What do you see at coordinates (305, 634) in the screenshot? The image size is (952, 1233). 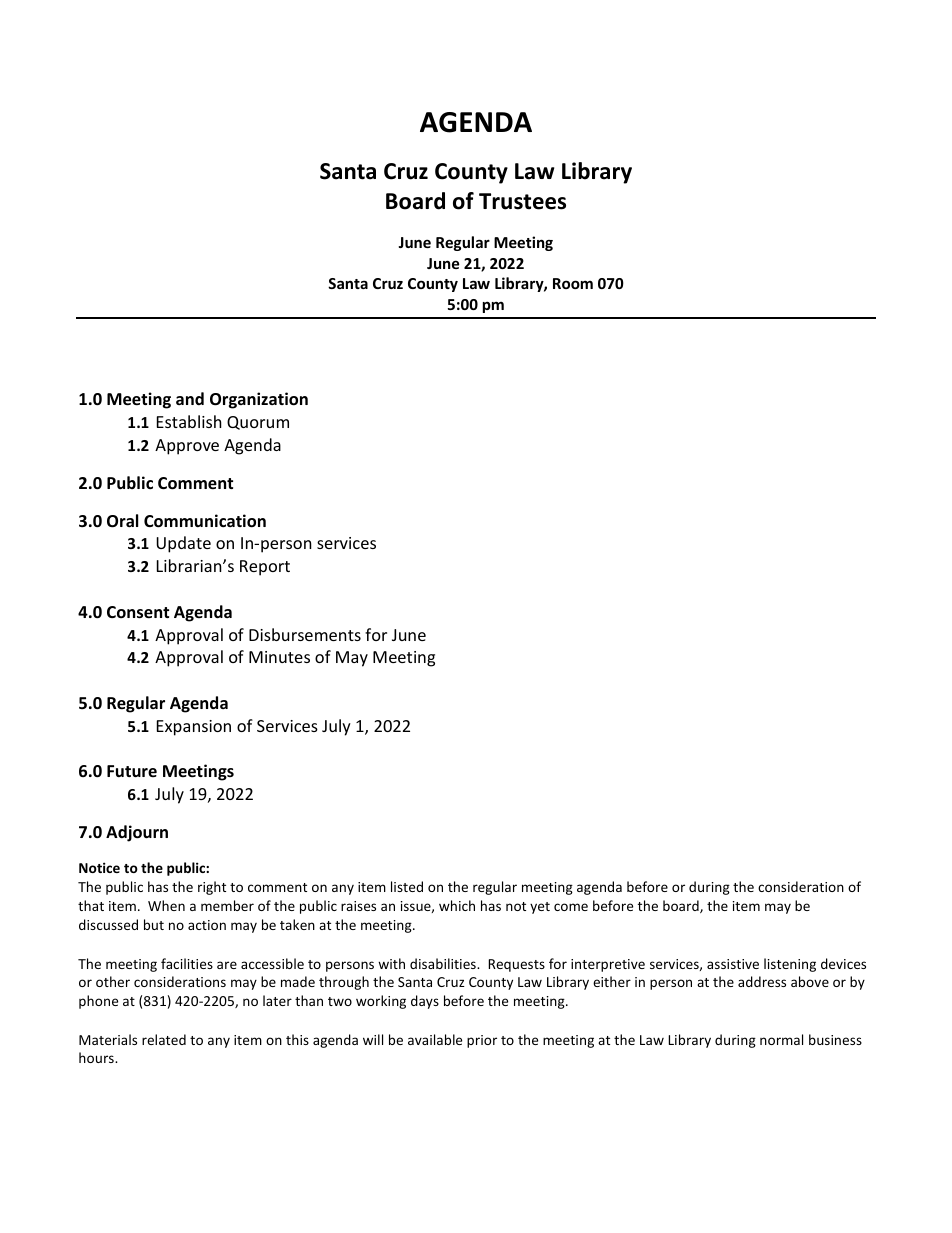 I see `Disbursements` at bounding box center [305, 634].
